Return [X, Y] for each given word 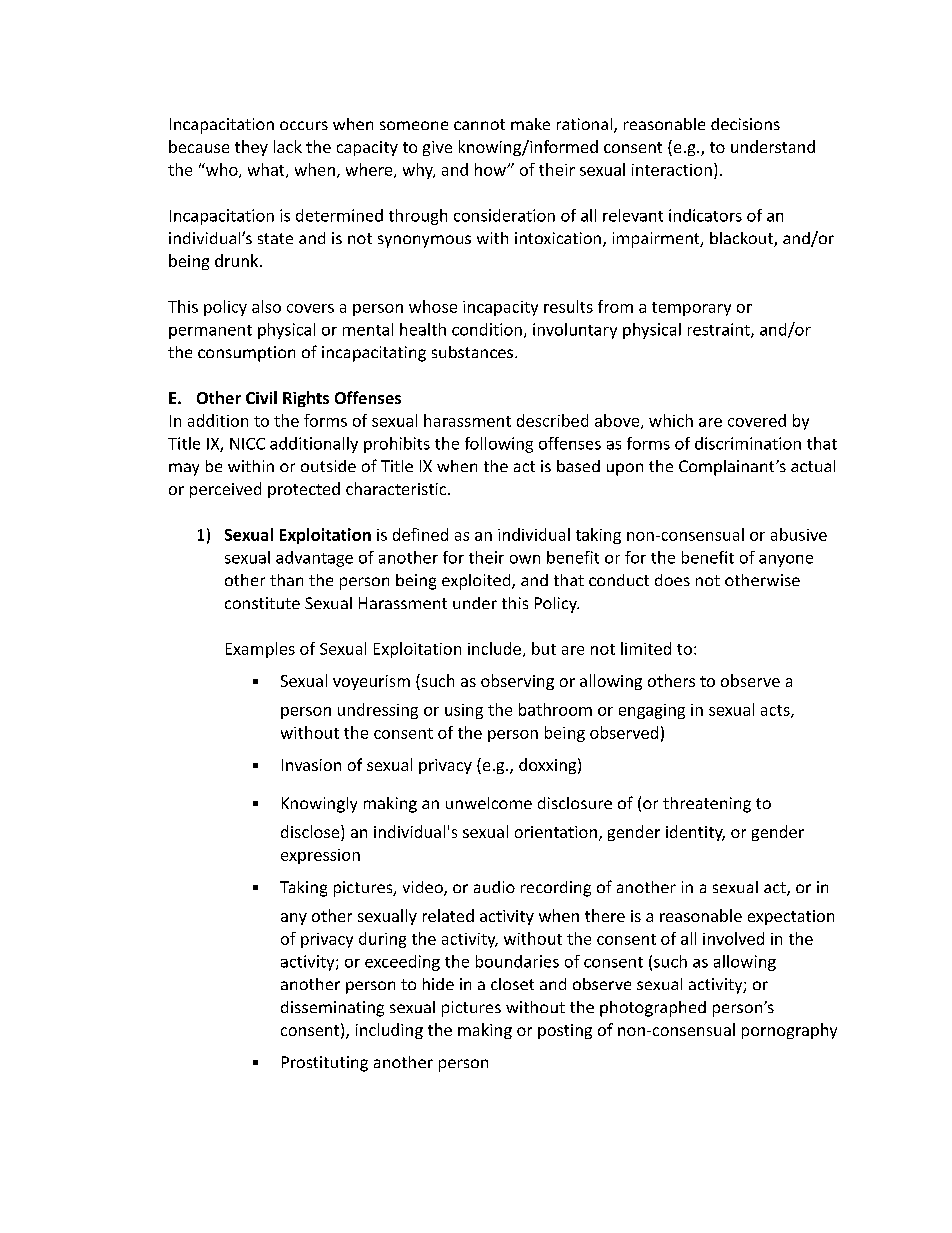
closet [512, 984]
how [491, 169]
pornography [789, 1031]
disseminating [332, 1009]
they [251, 148]
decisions [745, 124]
